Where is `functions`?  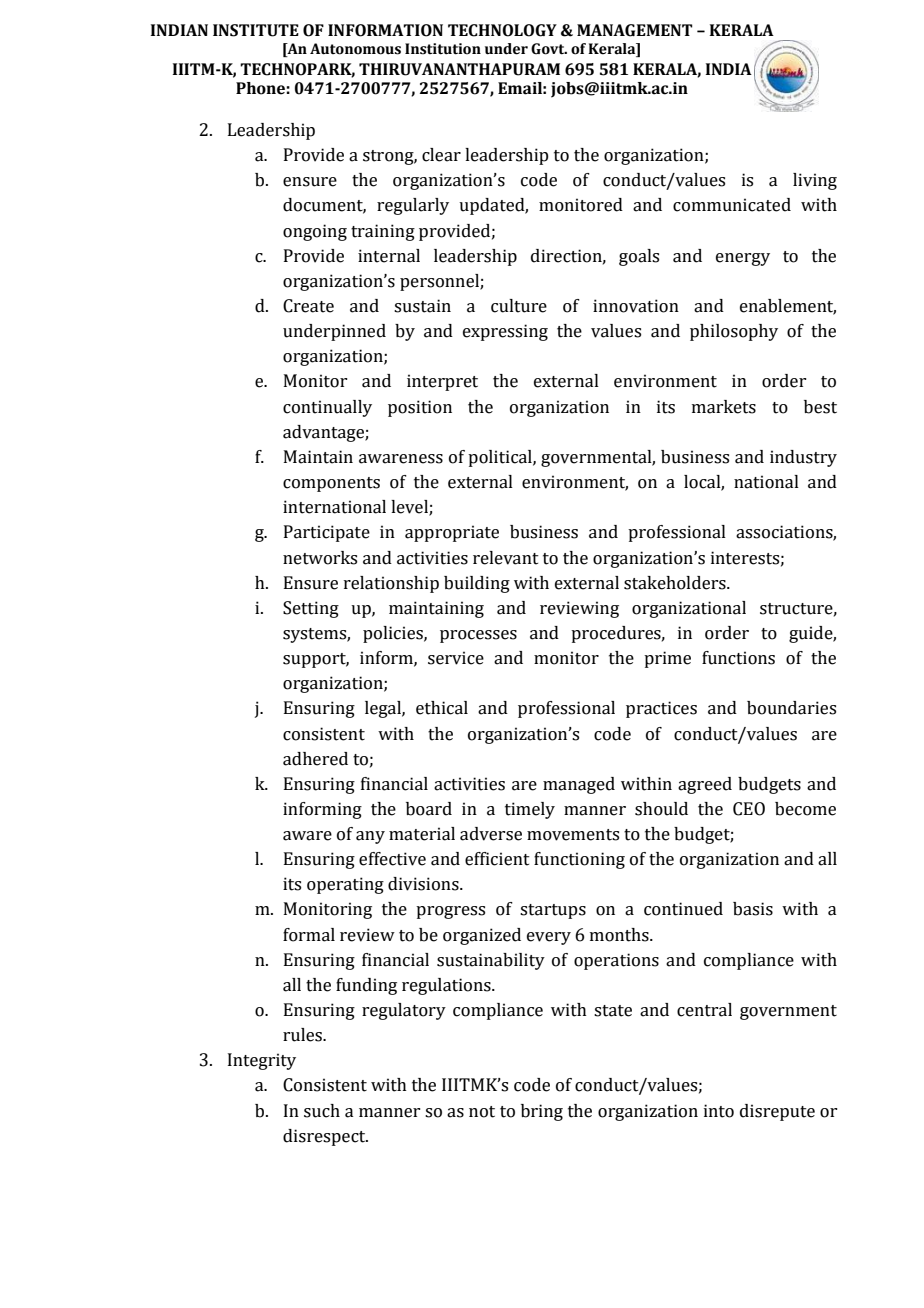 functions is located at coordinates (738, 658).
